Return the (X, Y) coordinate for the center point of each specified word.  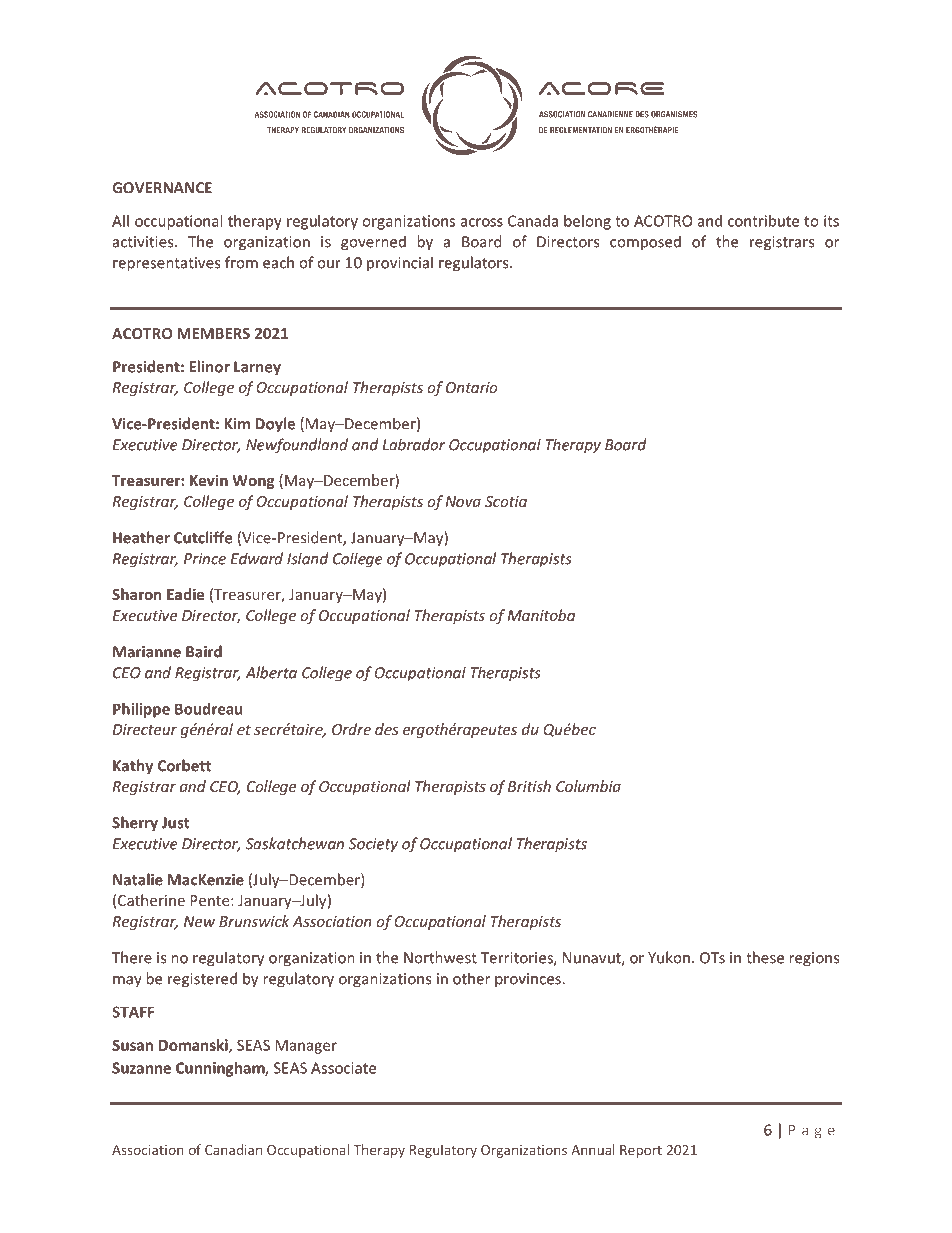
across (482, 222)
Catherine (151, 900)
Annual (593, 1149)
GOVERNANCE (162, 188)
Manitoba (541, 615)
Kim (237, 424)
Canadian (233, 1149)
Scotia (506, 501)
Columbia (588, 786)
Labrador (414, 444)
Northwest (440, 957)
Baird (204, 651)
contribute (763, 221)
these (765, 957)
